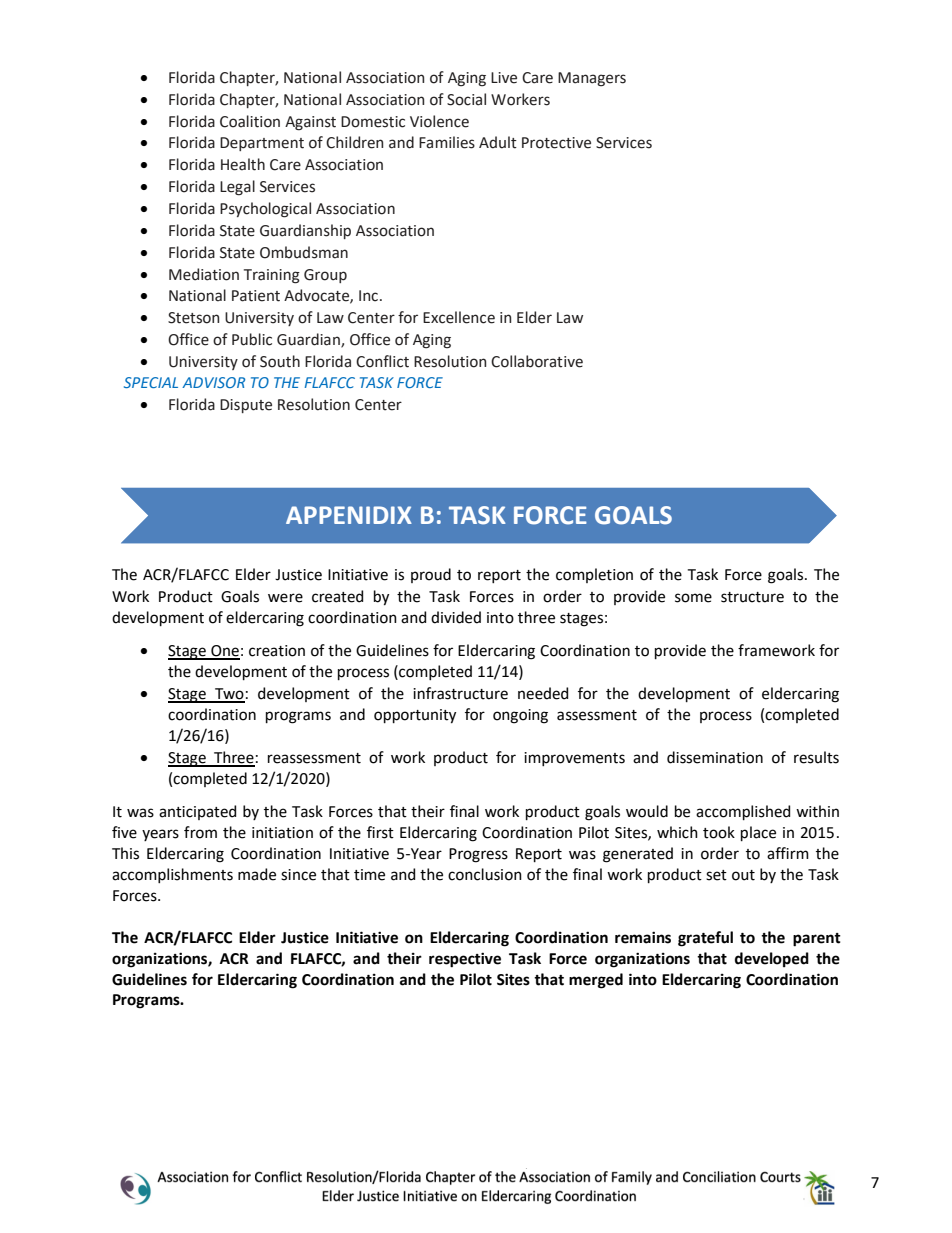 The image size is (952, 1233). What do you see at coordinates (172, 875) in the image?
I see `accomplishments` at bounding box center [172, 875].
